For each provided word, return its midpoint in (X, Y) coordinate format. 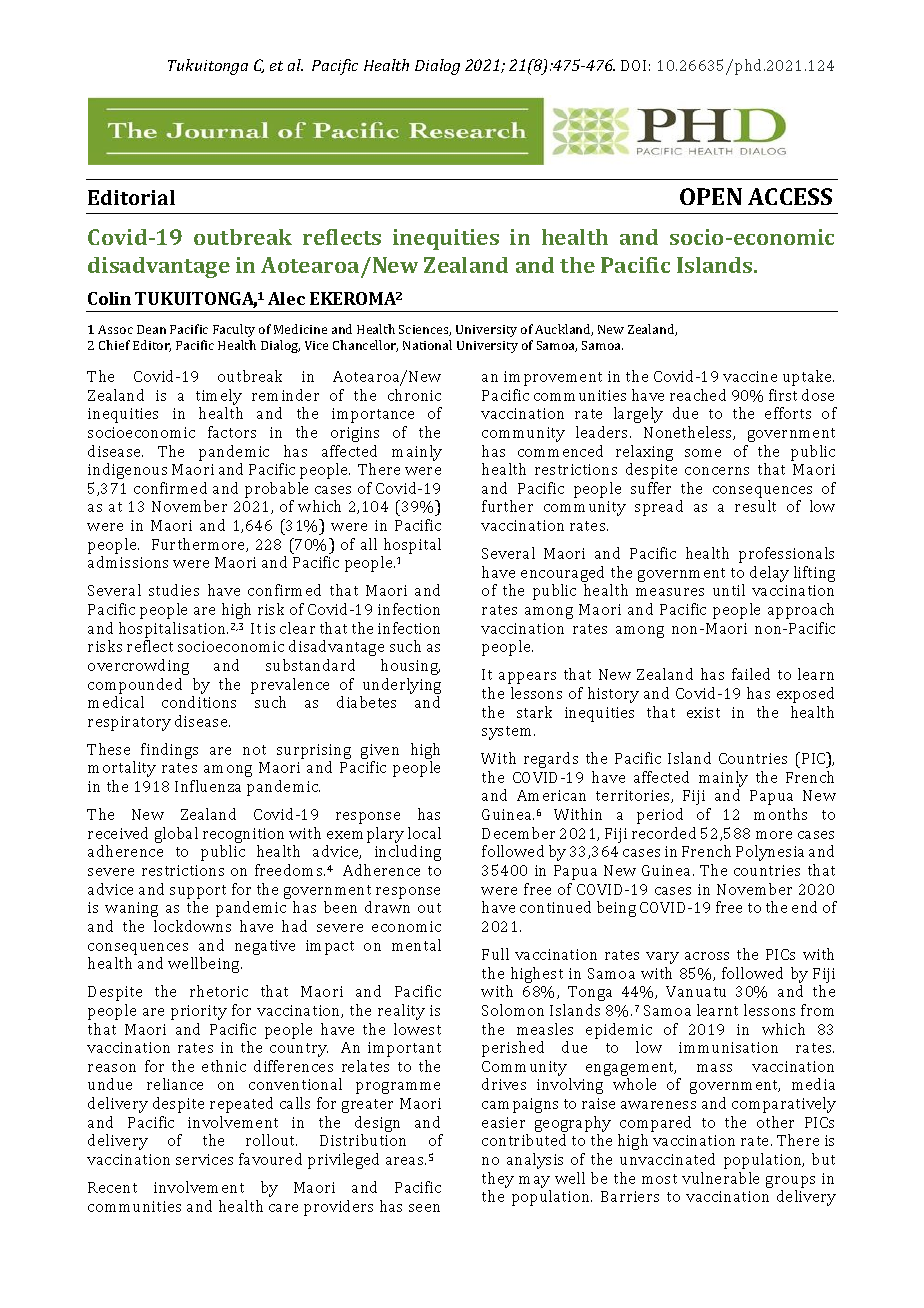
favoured (270, 1159)
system (508, 733)
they (498, 1180)
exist (703, 712)
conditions (199, 702)
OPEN (711, 196)
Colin (109, 298)
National (427, 345)
